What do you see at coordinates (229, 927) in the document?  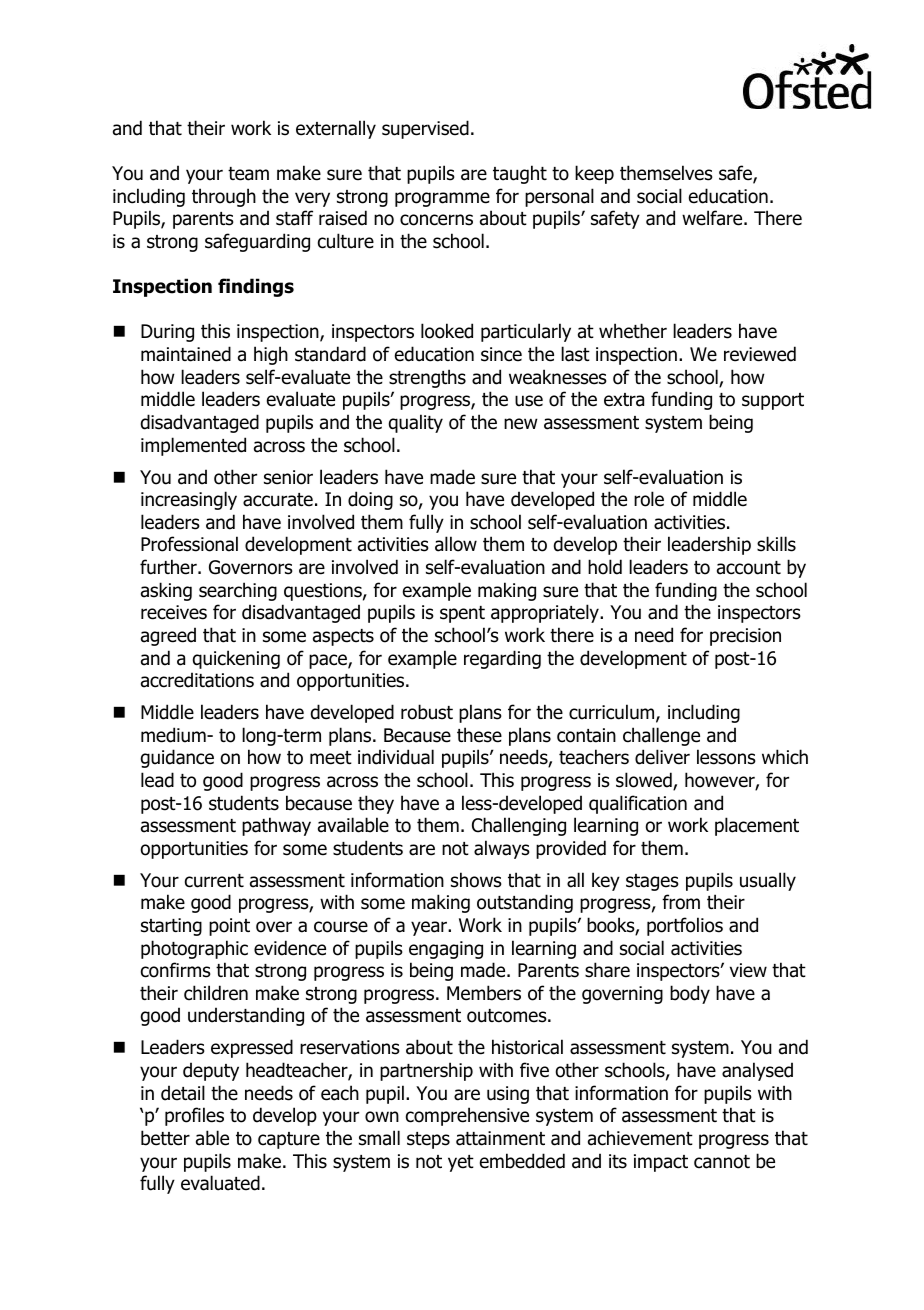 I see `point` at bounding box center [229, 927].
